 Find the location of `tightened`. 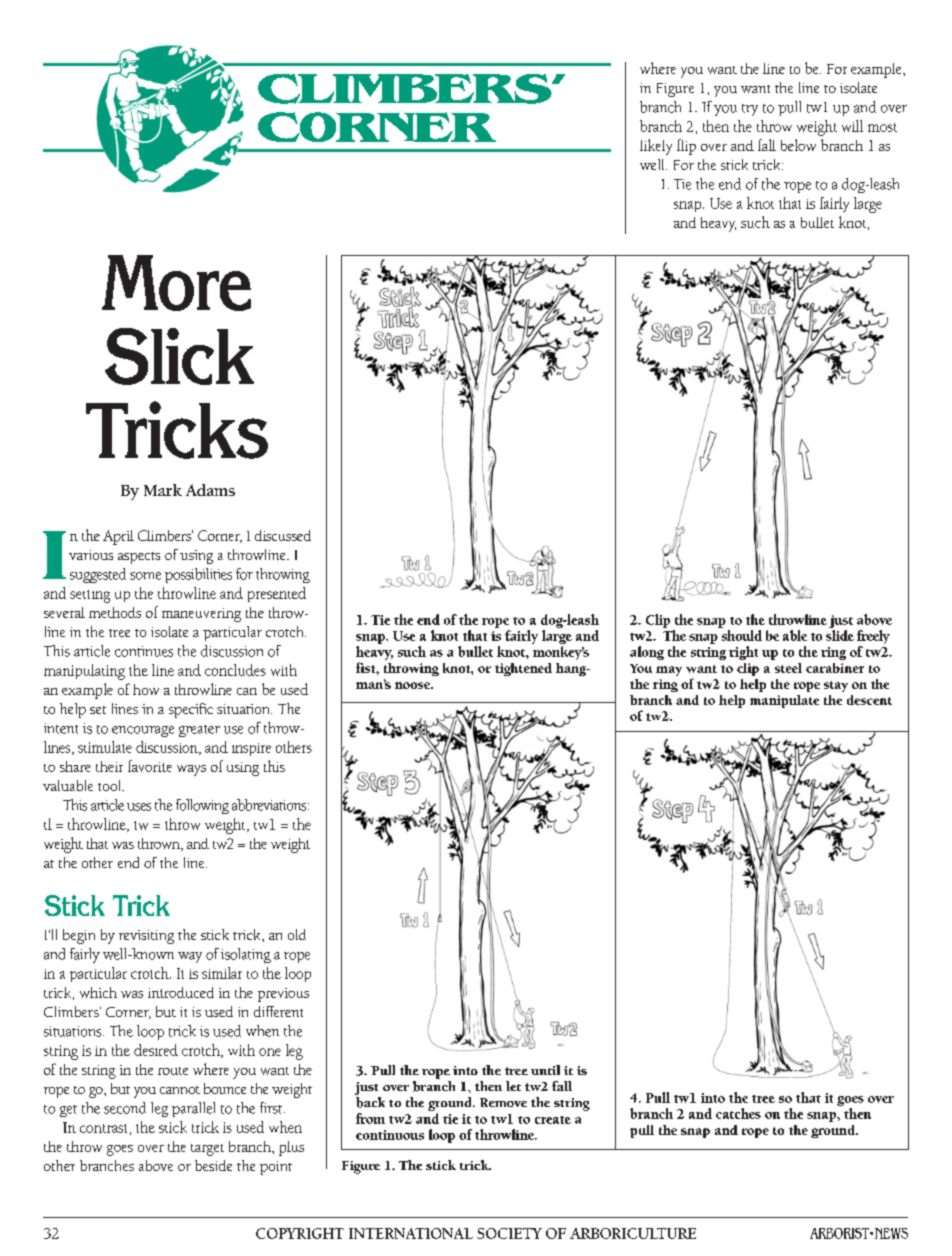

tightened is located at coordinates (523, 669).
